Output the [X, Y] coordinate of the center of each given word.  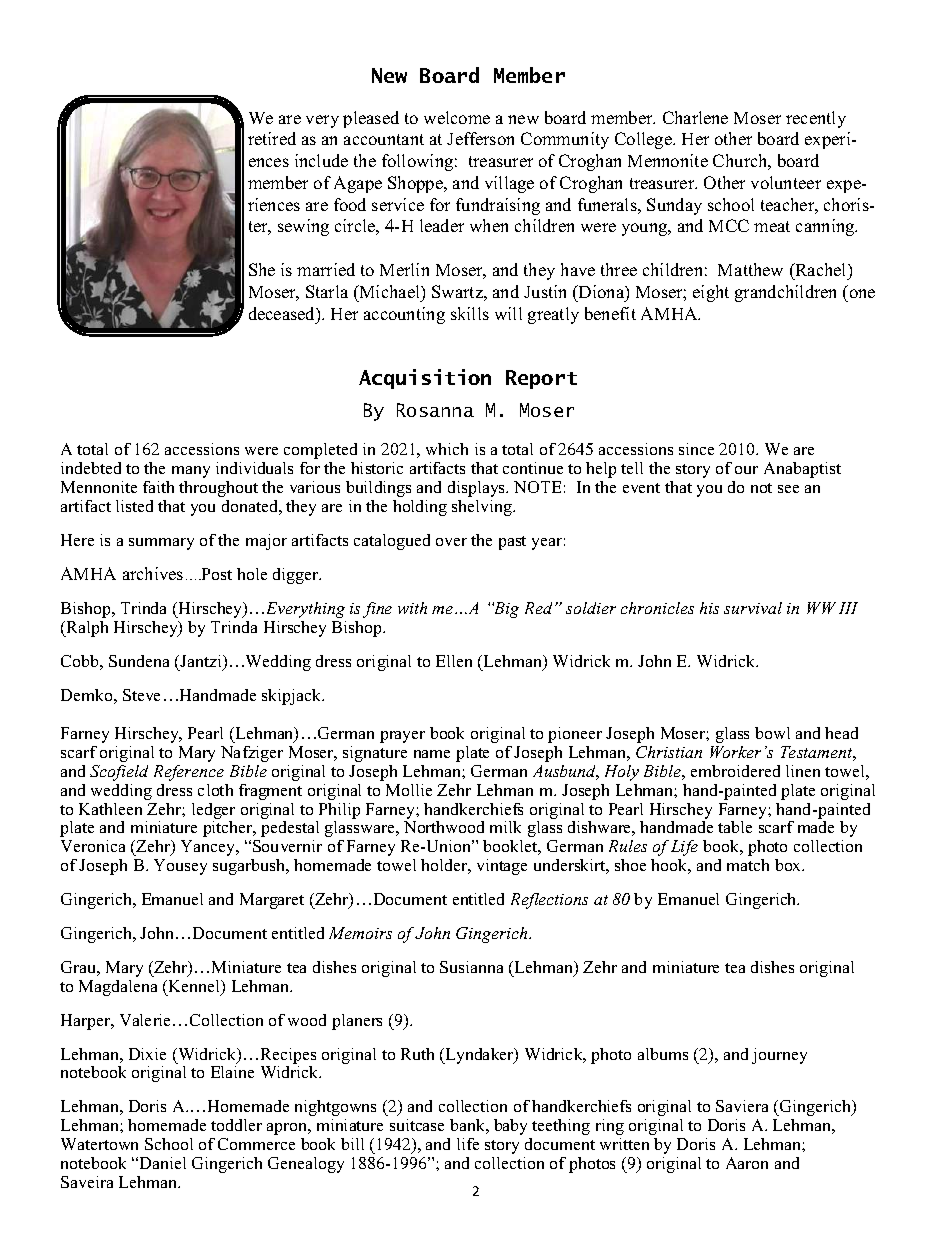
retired [272, 138]
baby [510, 1127]
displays [478, 489]
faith [158, 487]
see [788, 489]
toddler [236, 1125]
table [735, 827]
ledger [213, 811]
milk [505, 827]
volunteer [786, 182]
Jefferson [480, 138]
